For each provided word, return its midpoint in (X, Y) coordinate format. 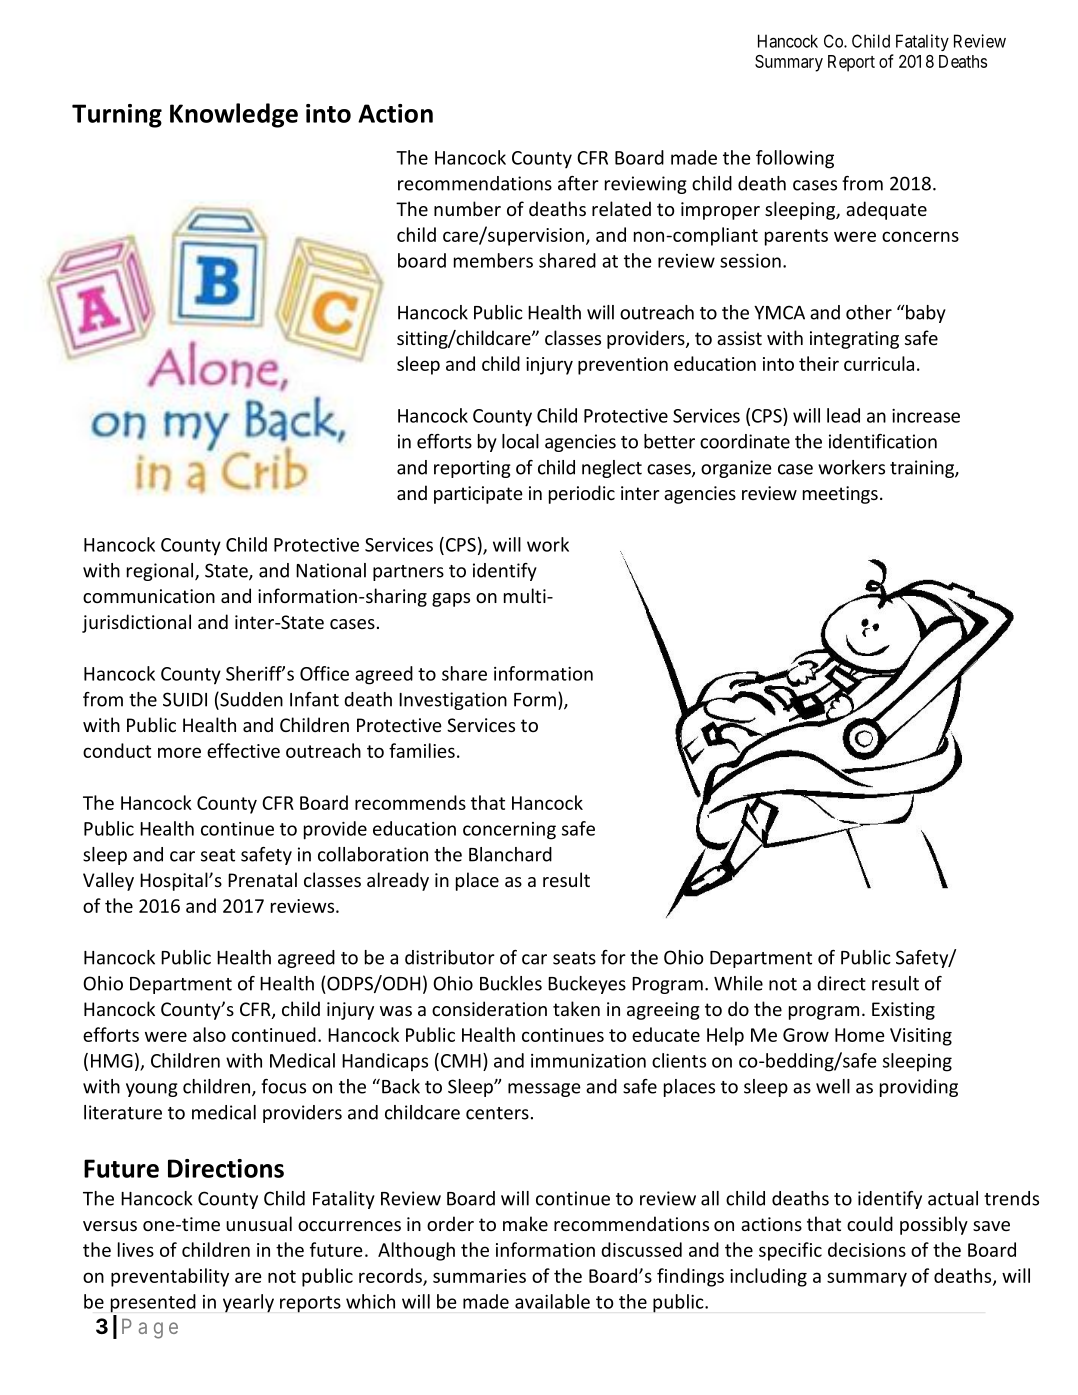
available (552, 1301)
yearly (248, 1303)
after (578, 183)
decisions (867, 1249)
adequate (886, 210)
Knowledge (234, 115)
